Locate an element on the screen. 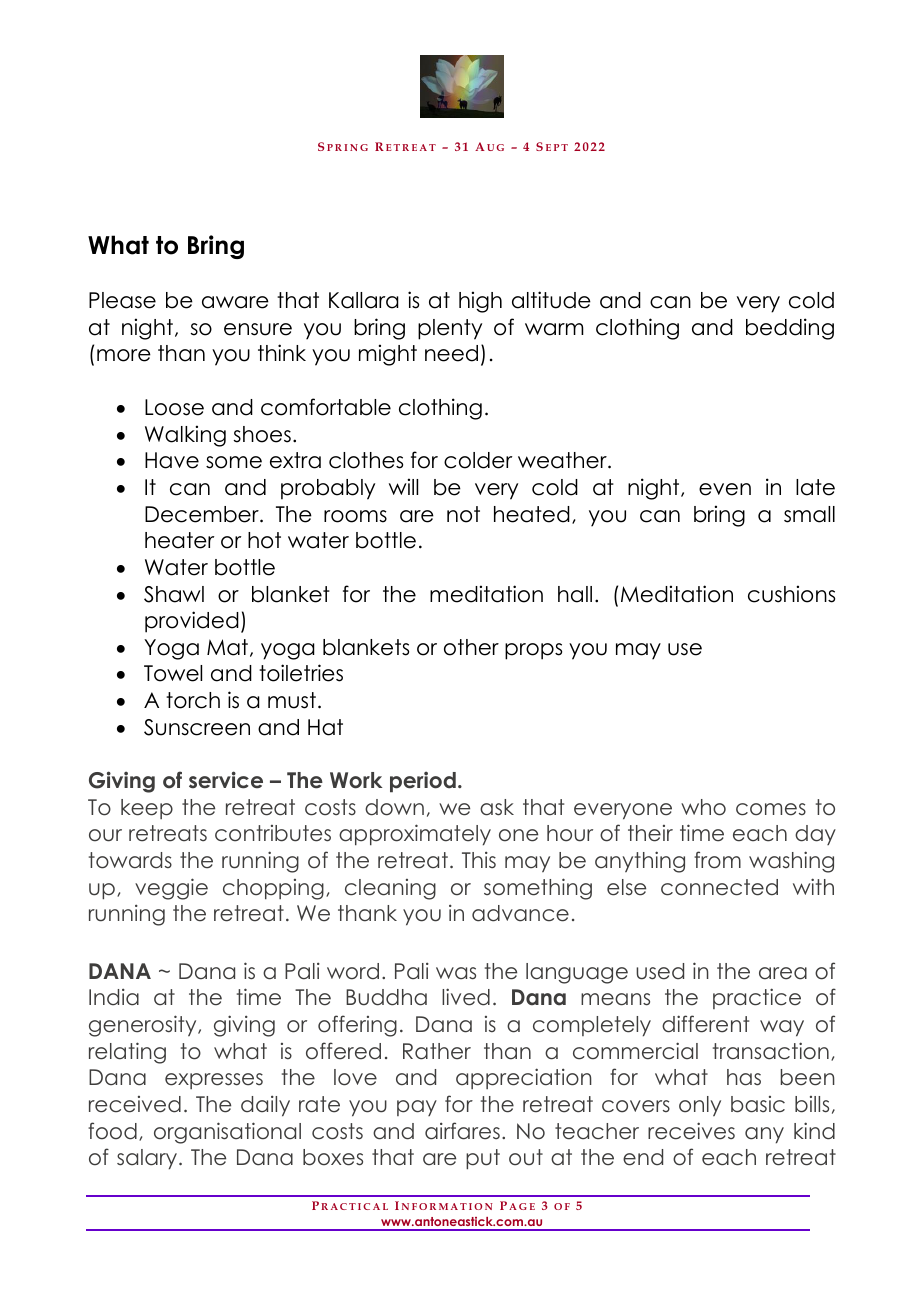  bedding is located at coordinates (790, 329).
